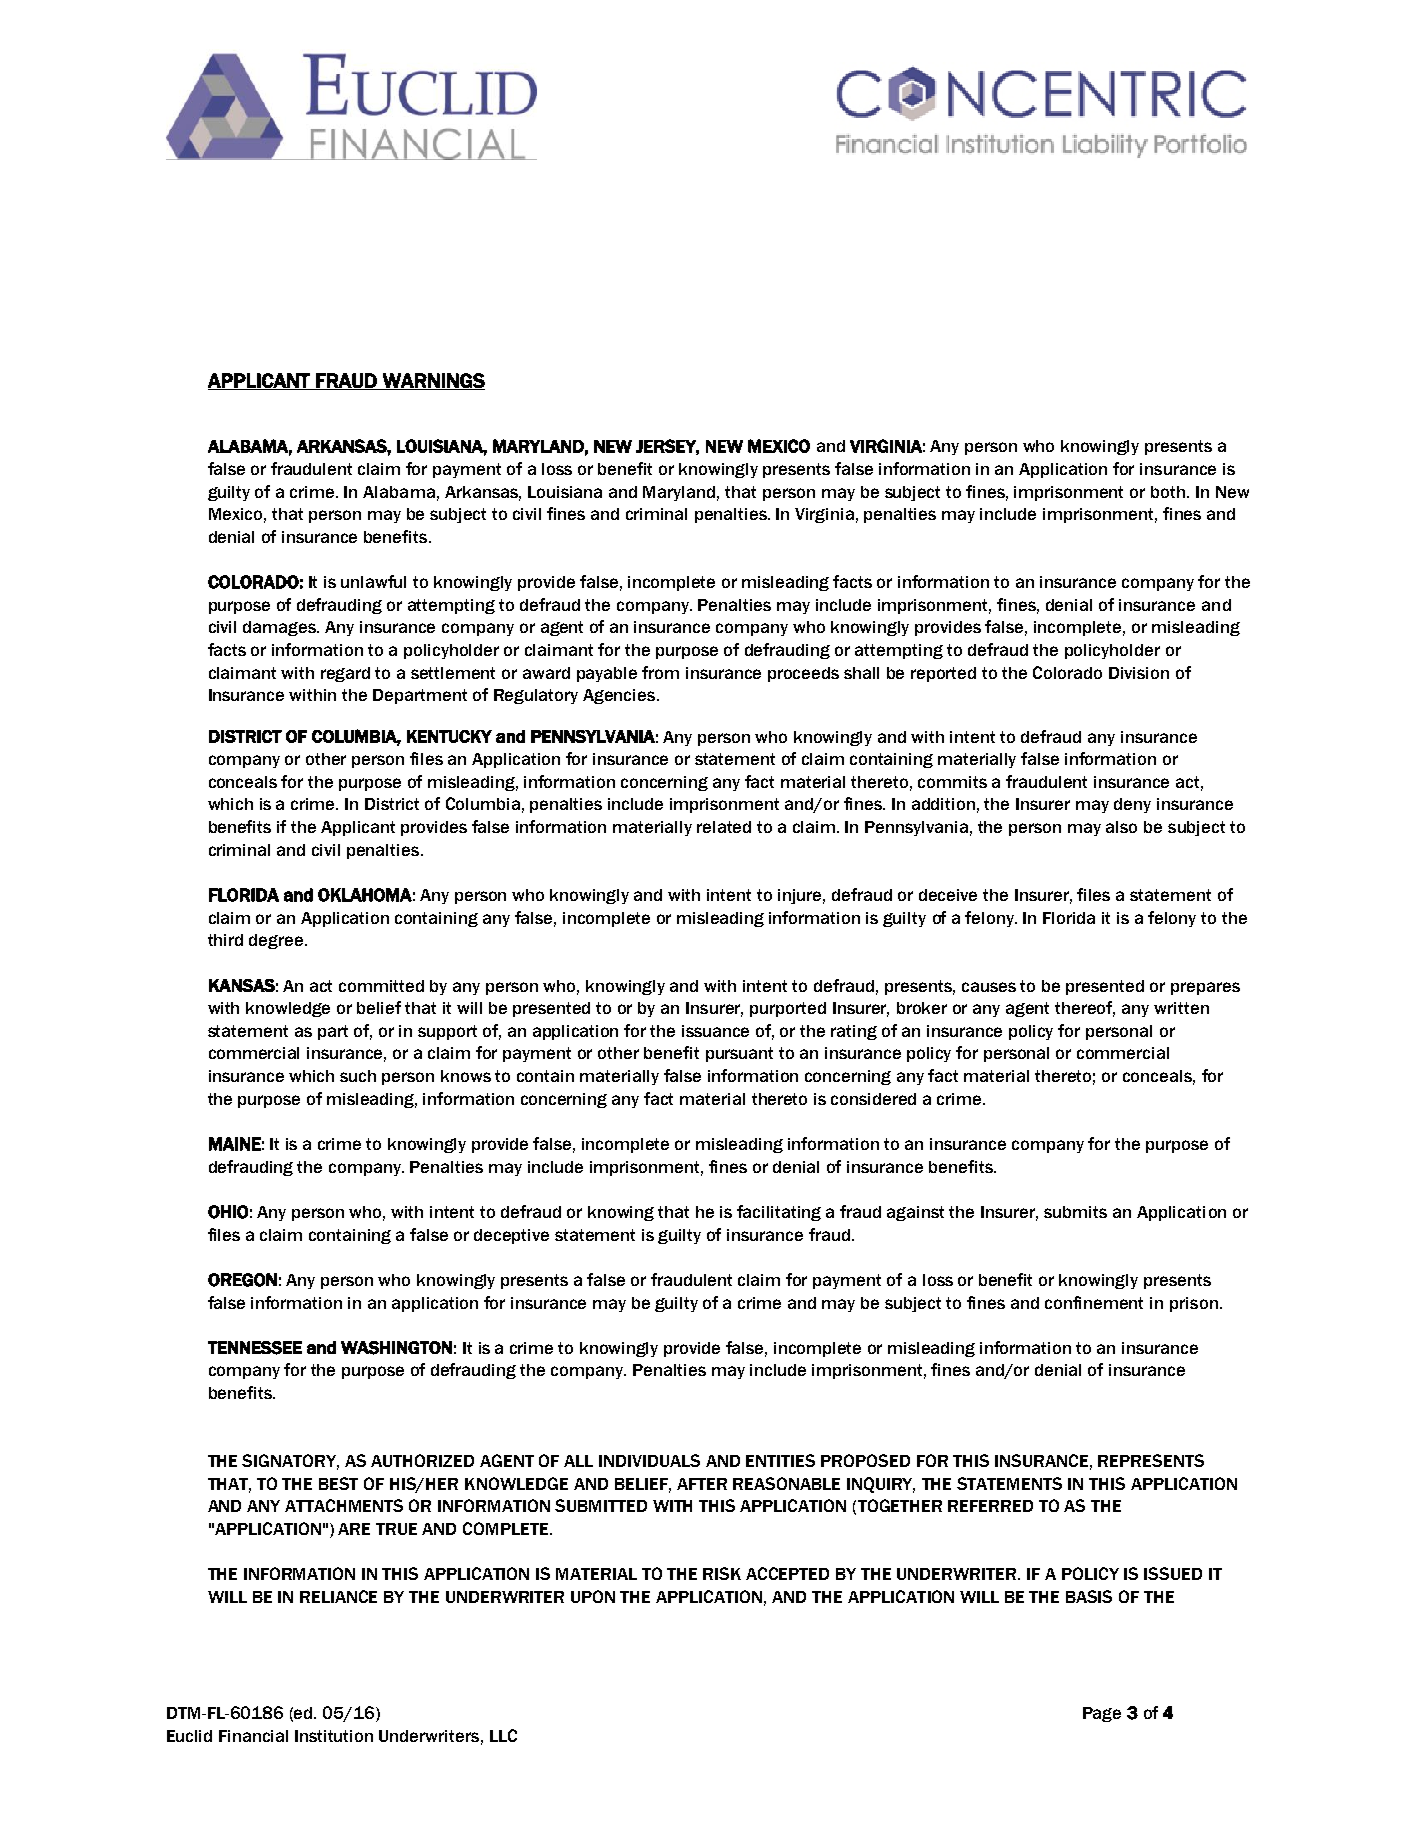  Describe the element at coordinates (1132, 805) in the image. I see `deny` at that location.
